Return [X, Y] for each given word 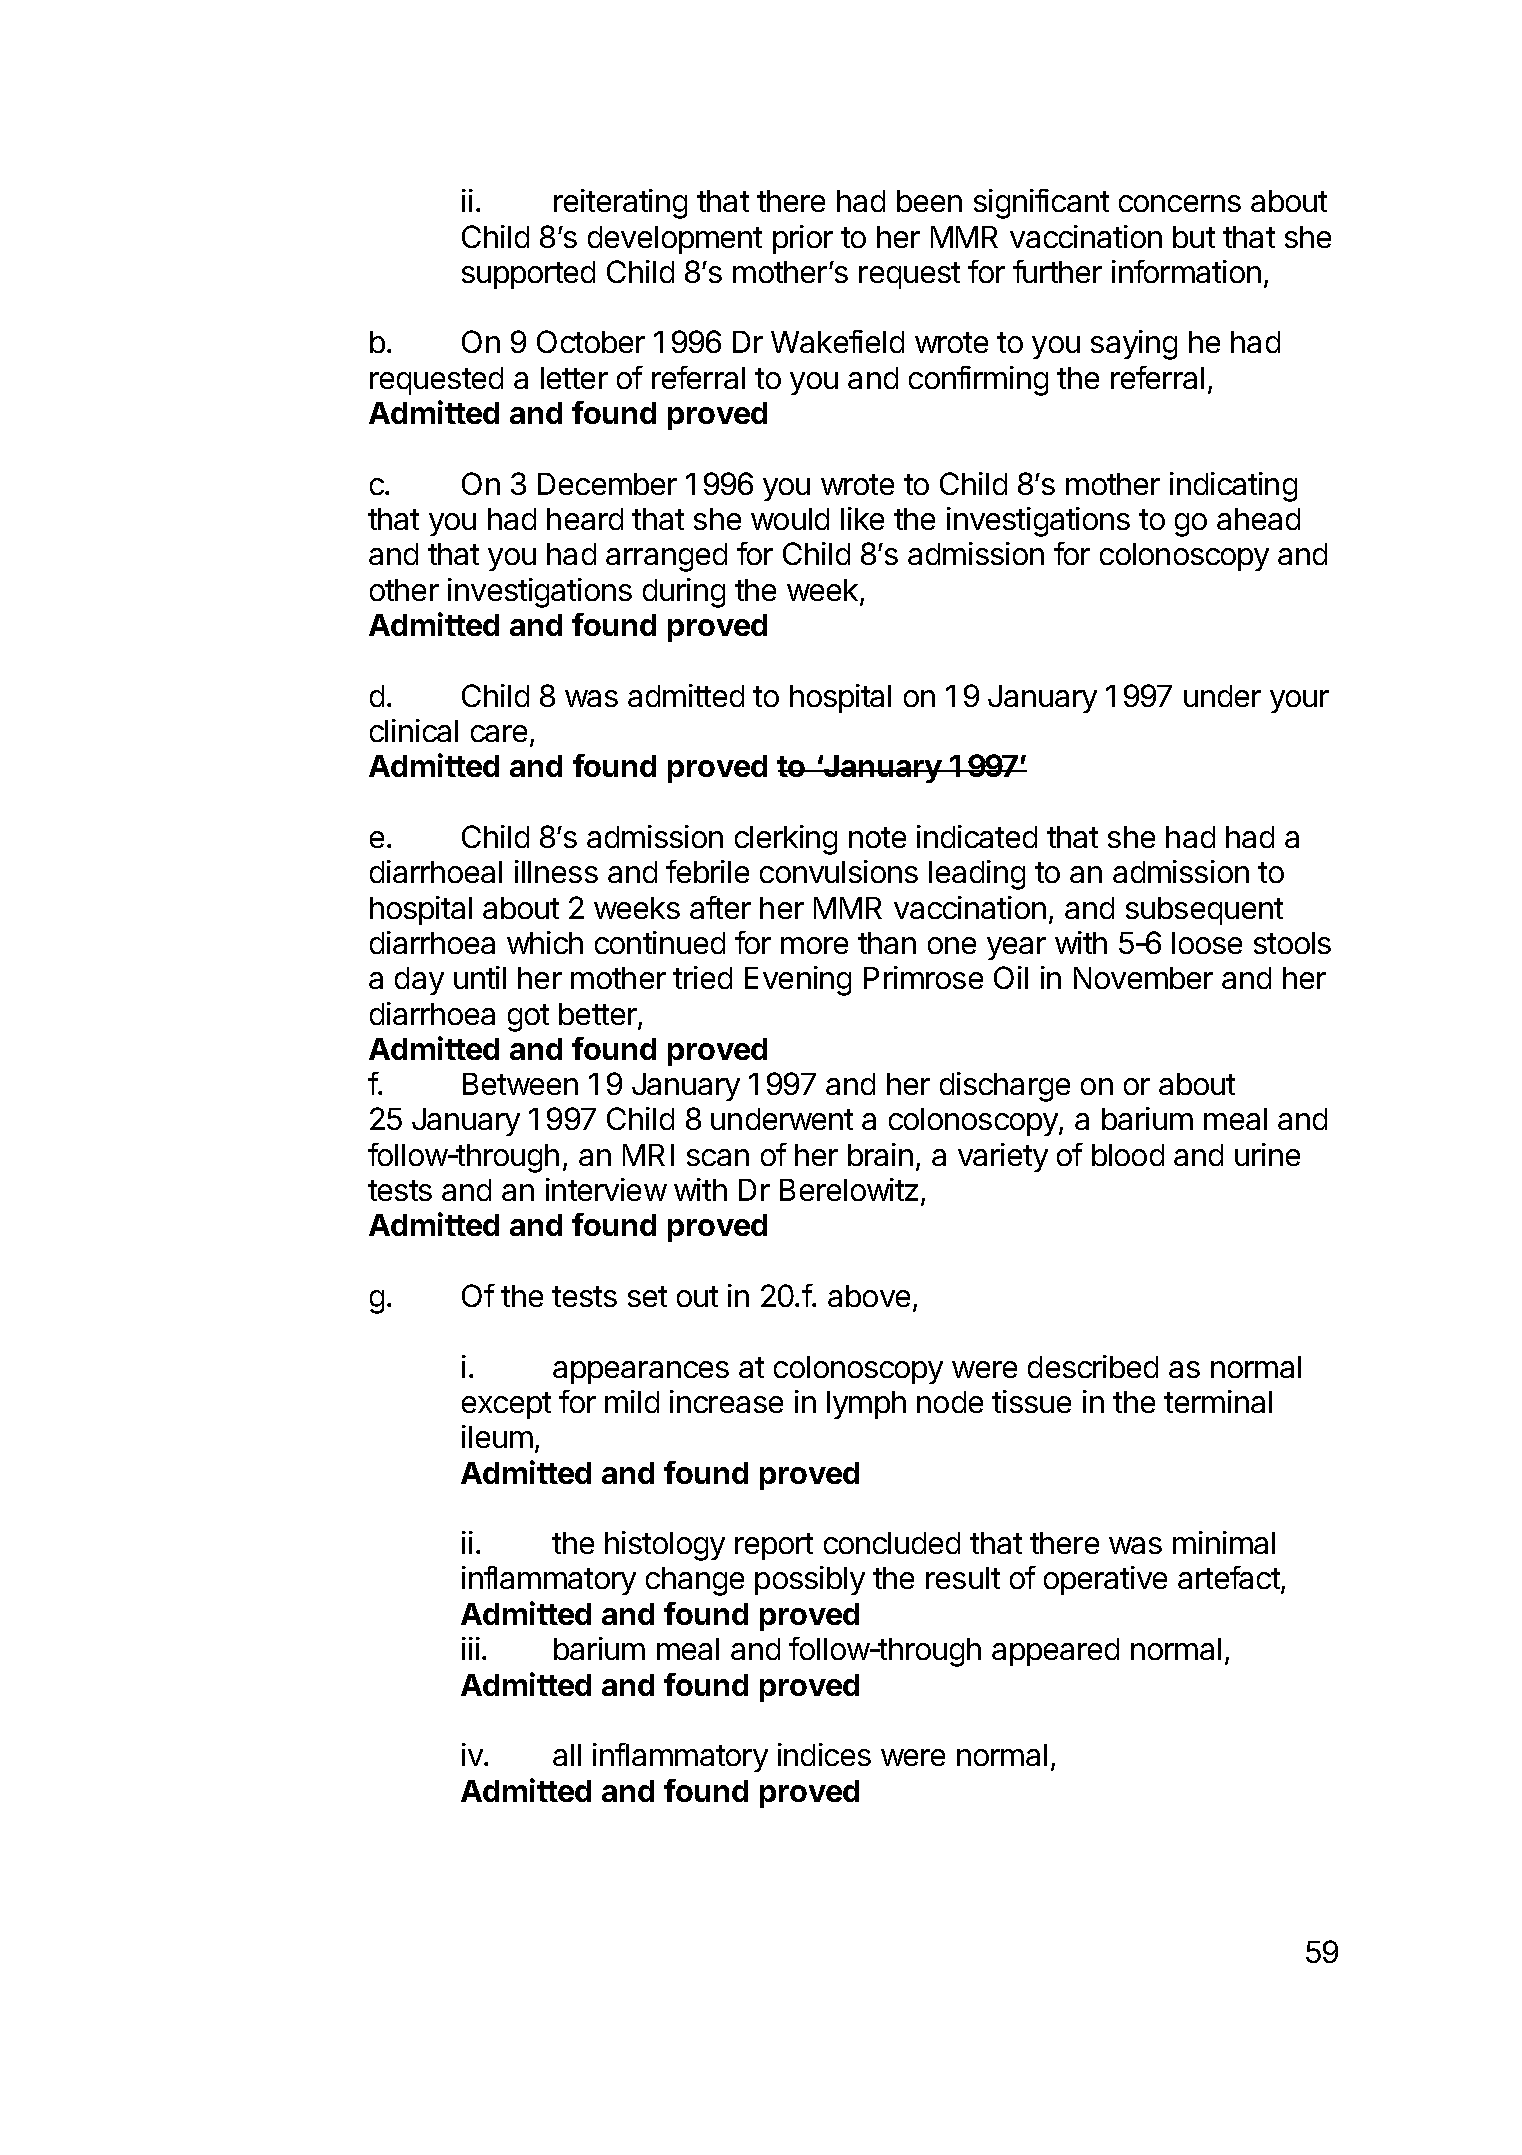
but [1194, 237]
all [567, 1755]
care [499, 733]
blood [1128, 1155]
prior [803, 239]
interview [606, 1189]
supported [528, 275]
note [877, 837]
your [1299, 701]
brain [880, 1154]
